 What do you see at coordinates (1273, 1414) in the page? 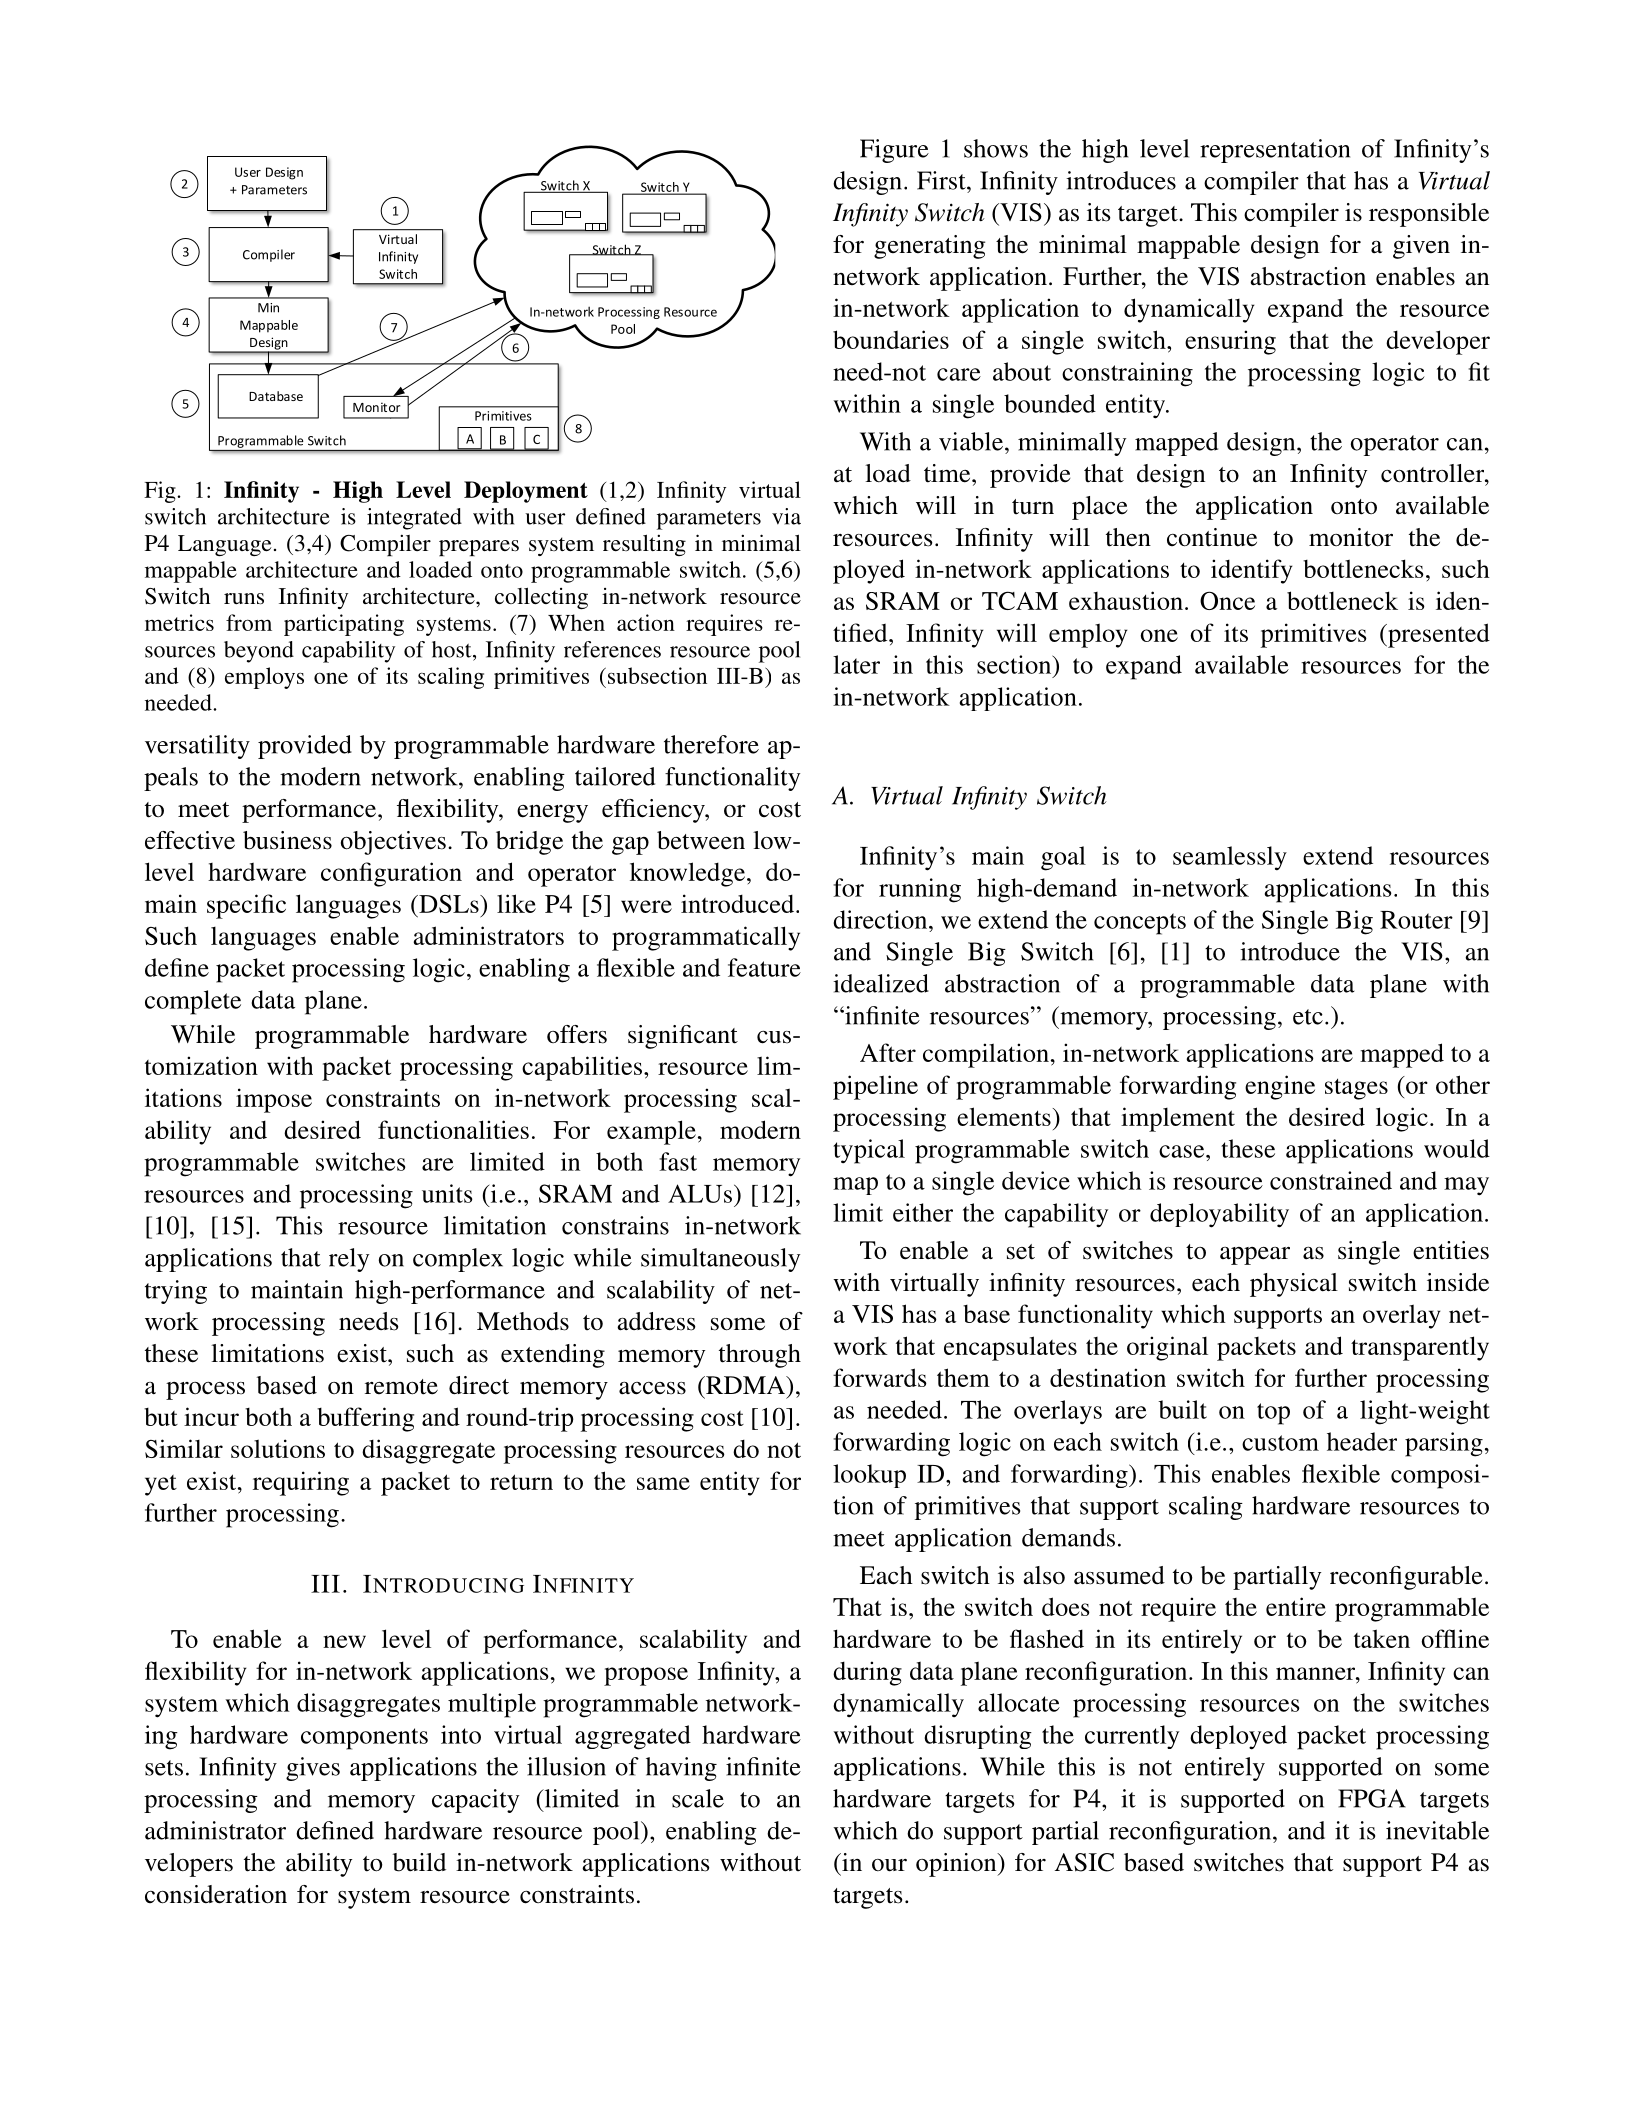
I see `top` at bounding box center [1273, 1414].
